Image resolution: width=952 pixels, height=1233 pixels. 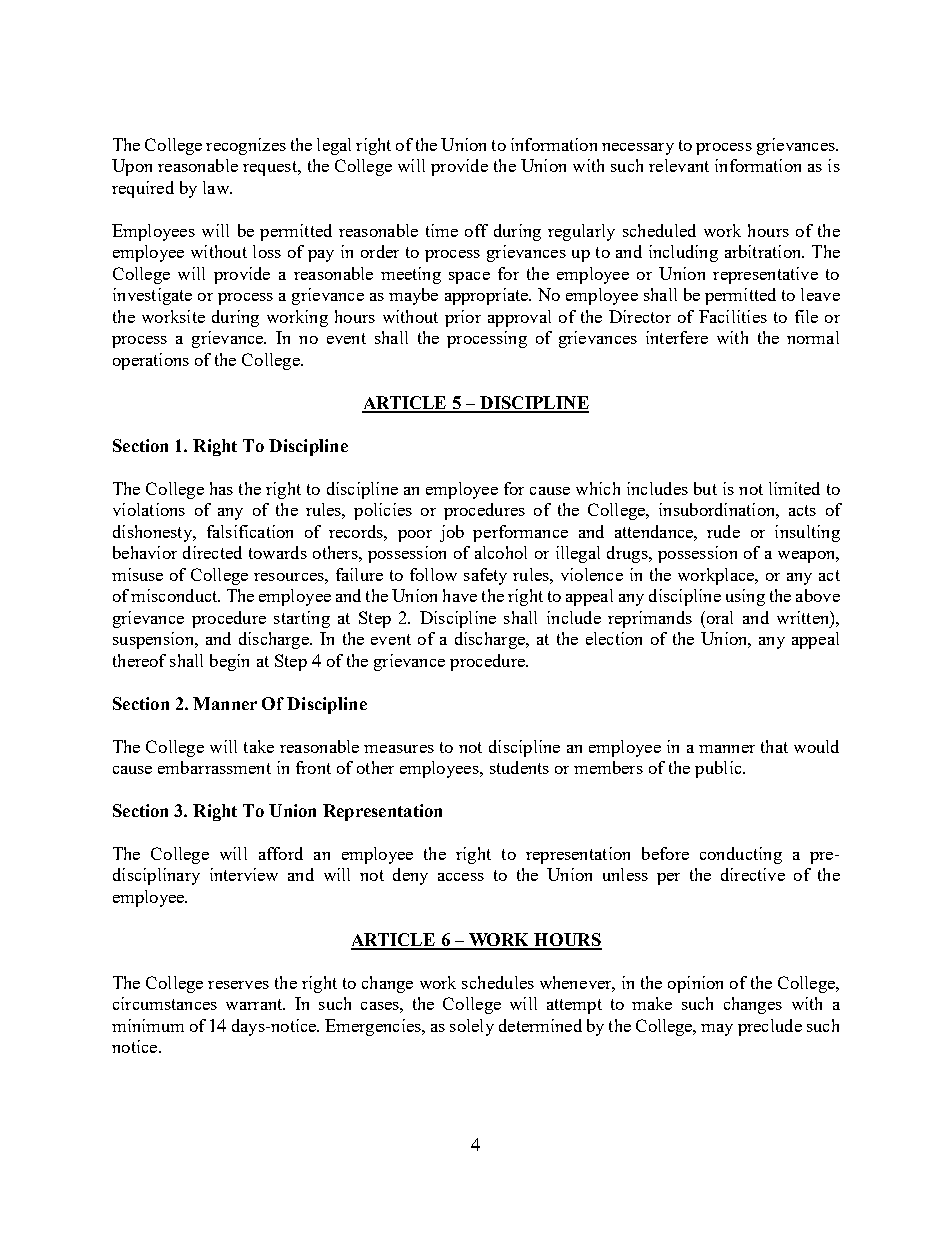 I want to click on law, so click(x=217, y=187).
